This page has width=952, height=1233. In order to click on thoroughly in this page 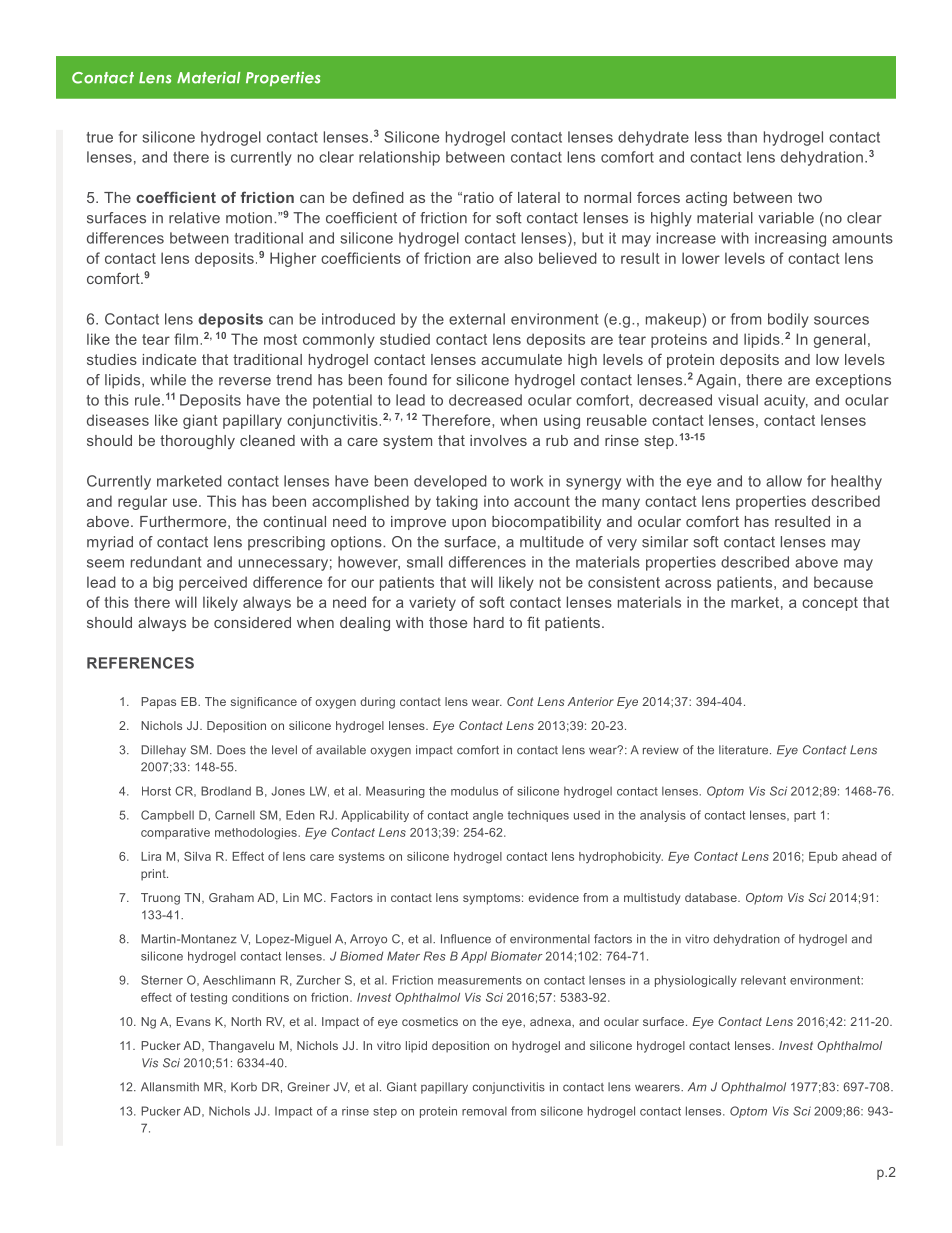, I will do `click(197, 442)`.
